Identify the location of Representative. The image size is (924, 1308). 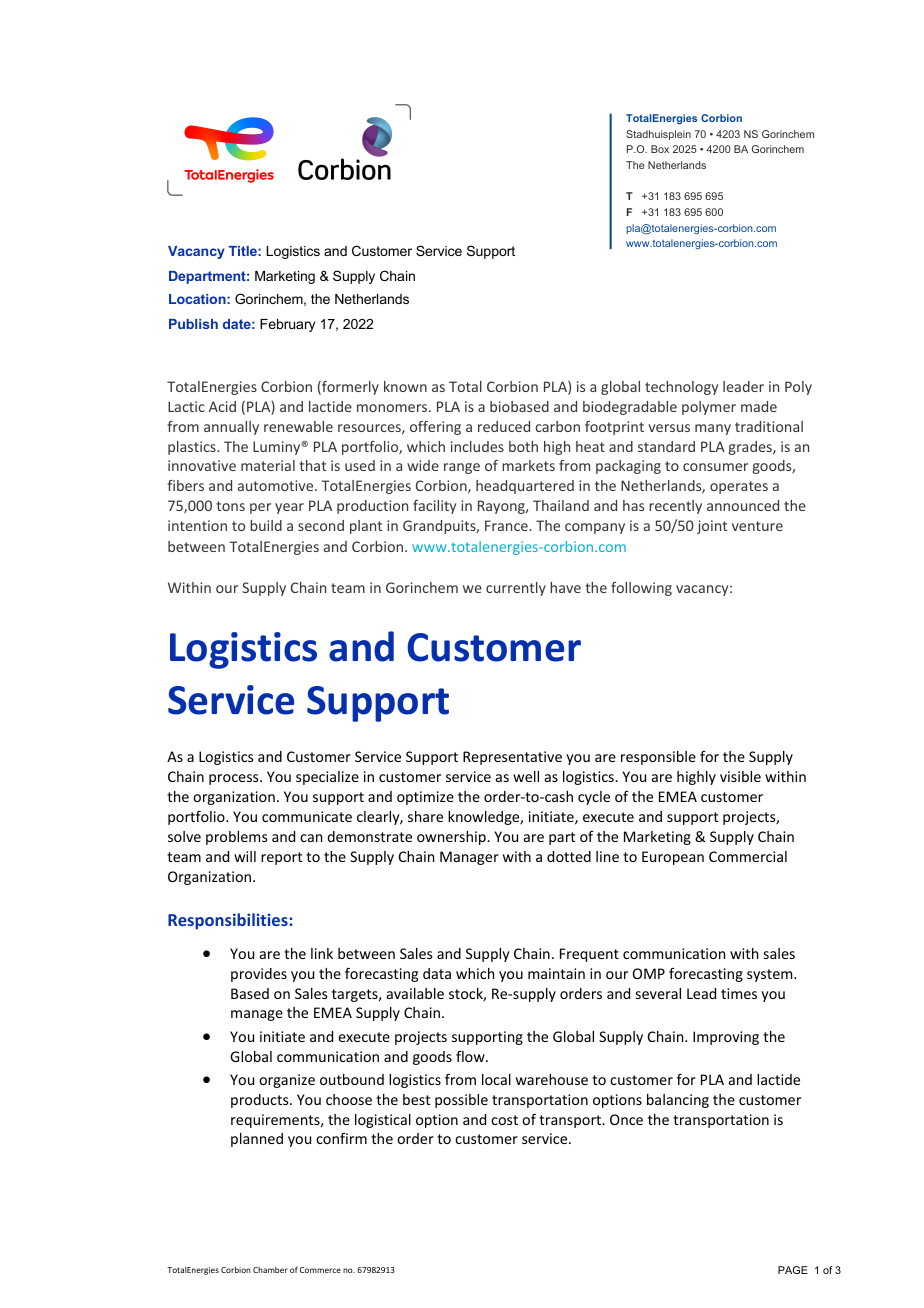
(512, 758).
